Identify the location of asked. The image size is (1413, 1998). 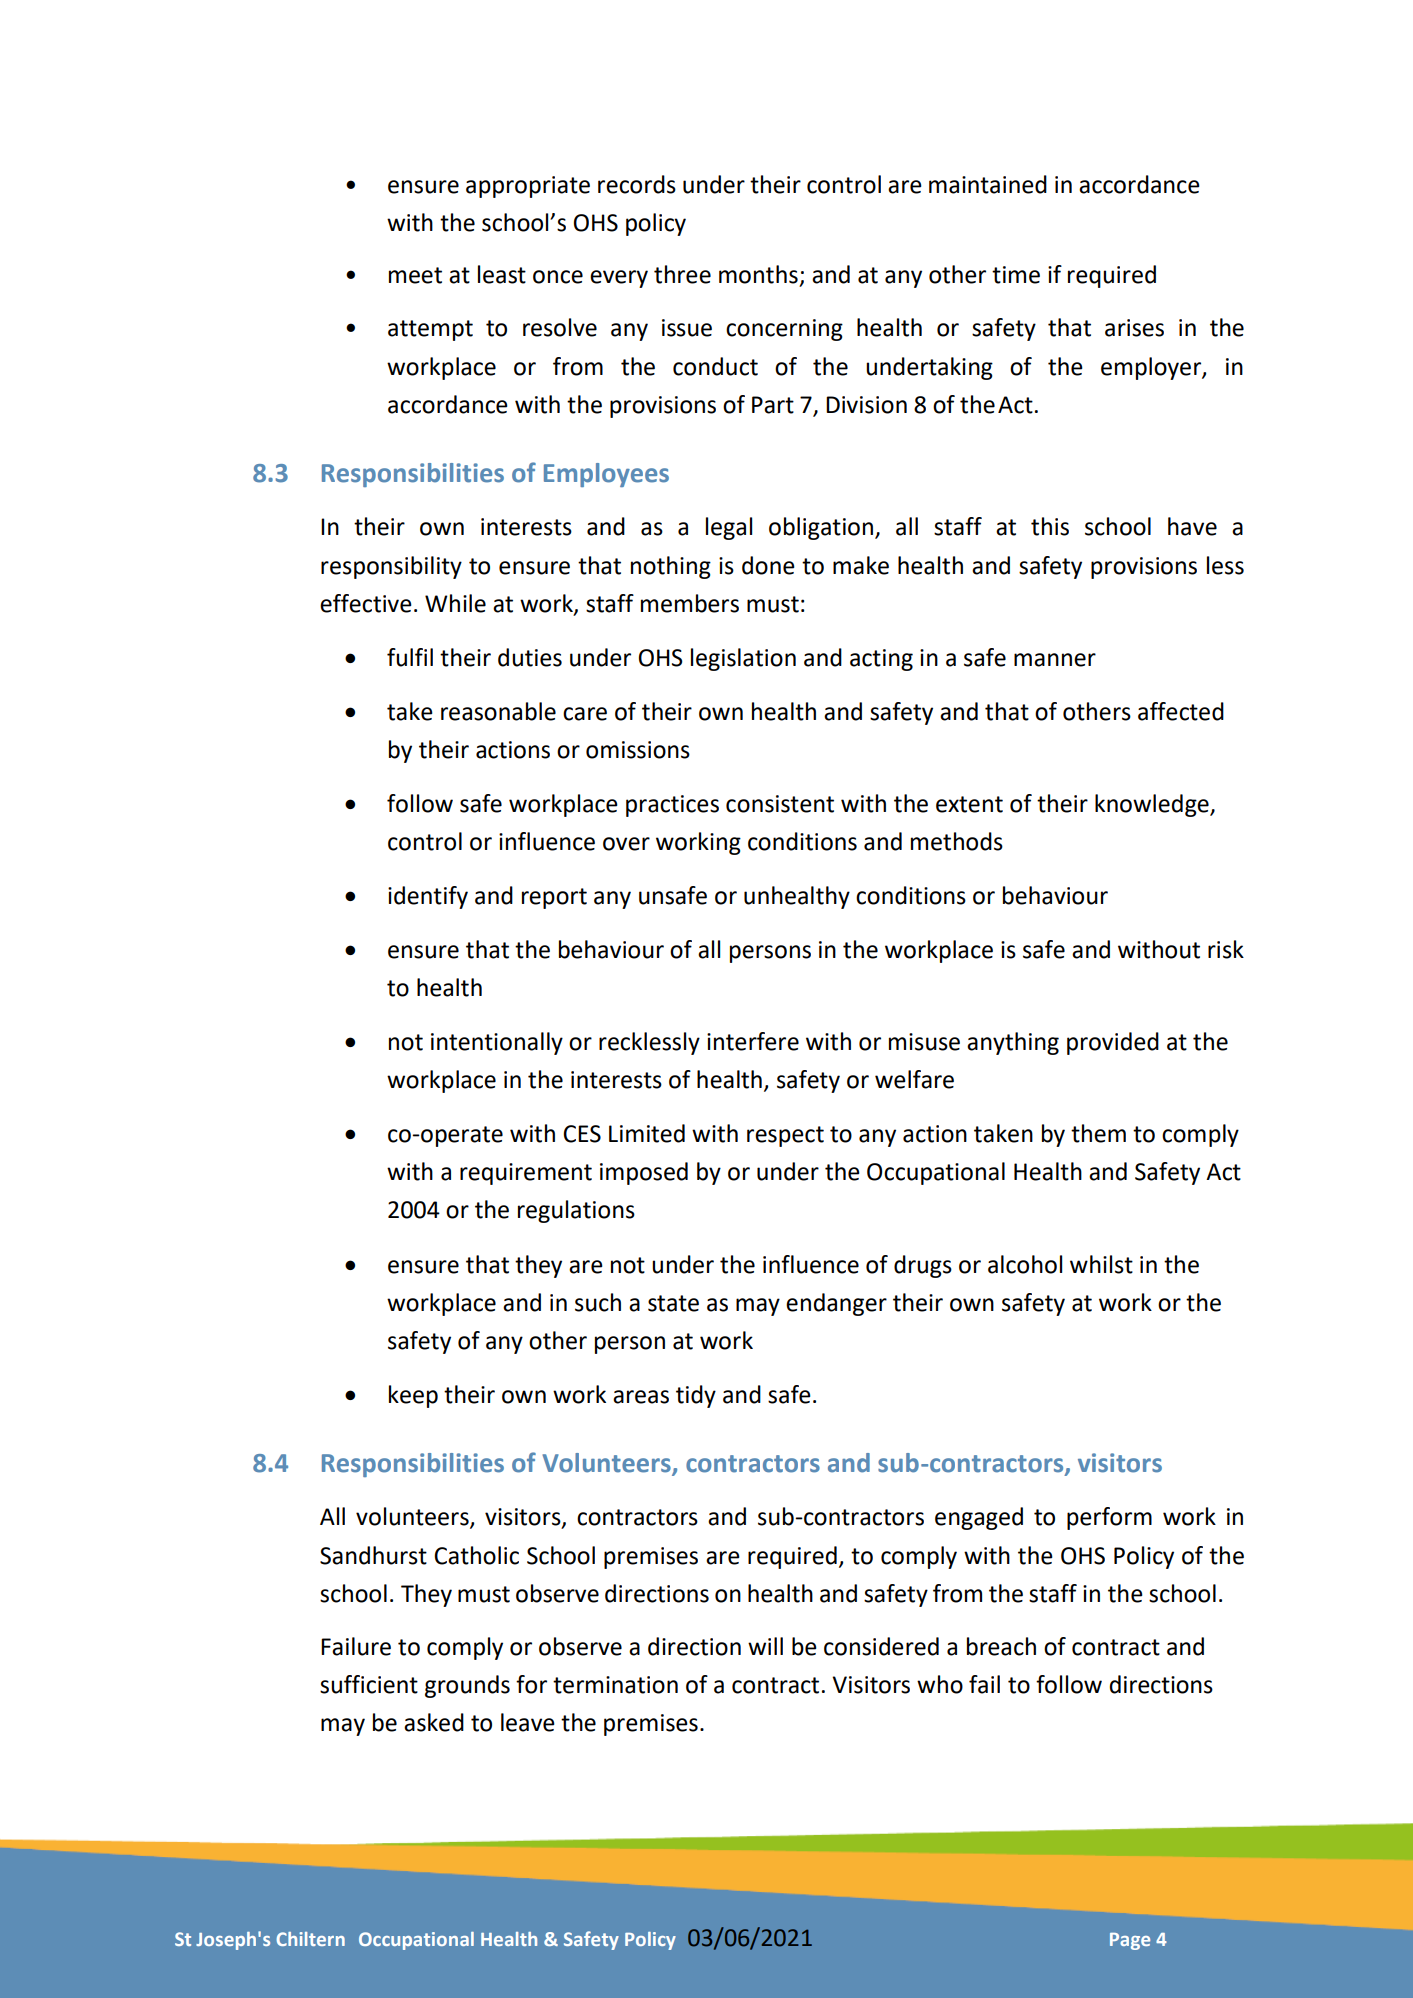
(434, 1722).
